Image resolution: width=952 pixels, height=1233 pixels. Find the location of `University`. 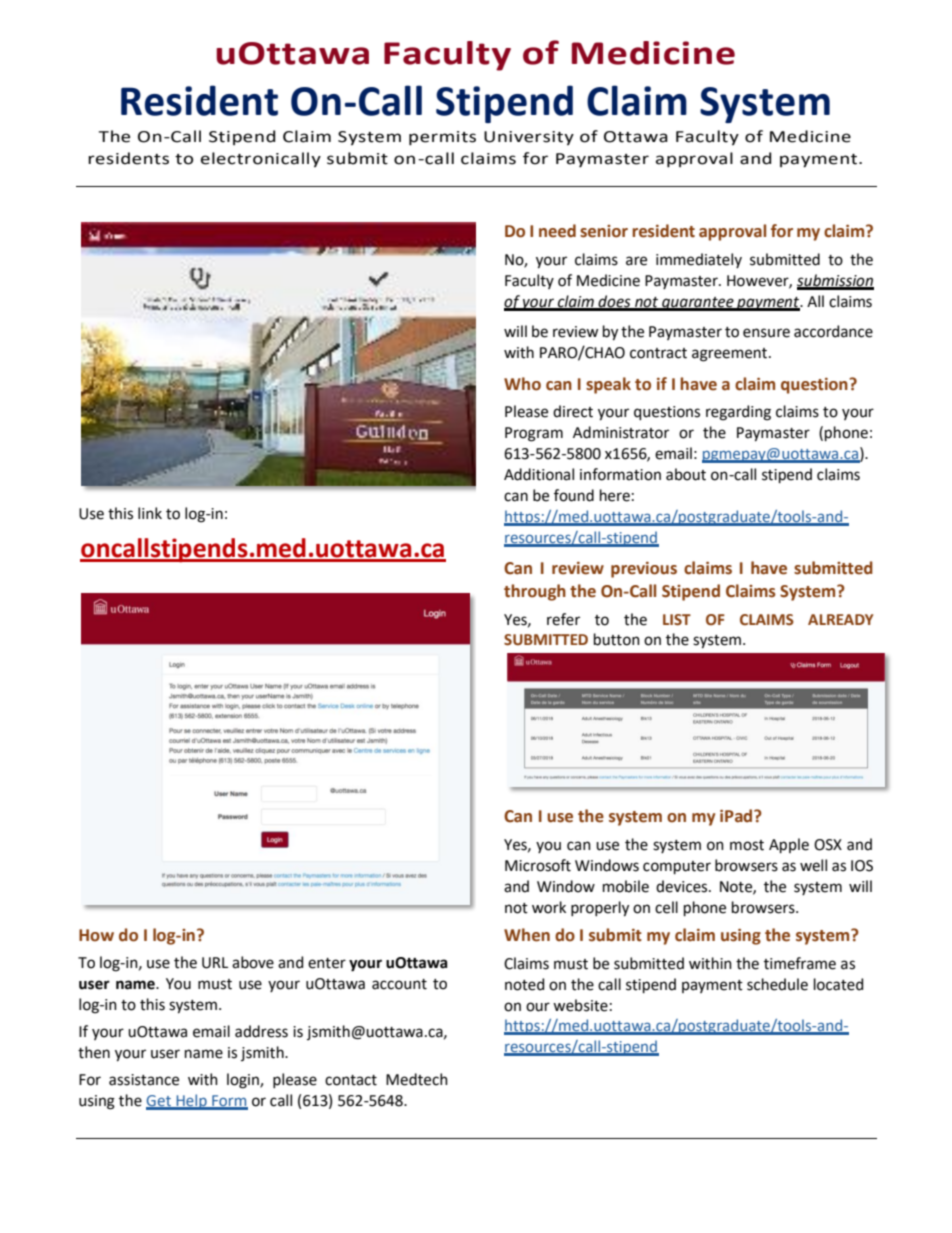

University is located at coordinates (529, 138).
